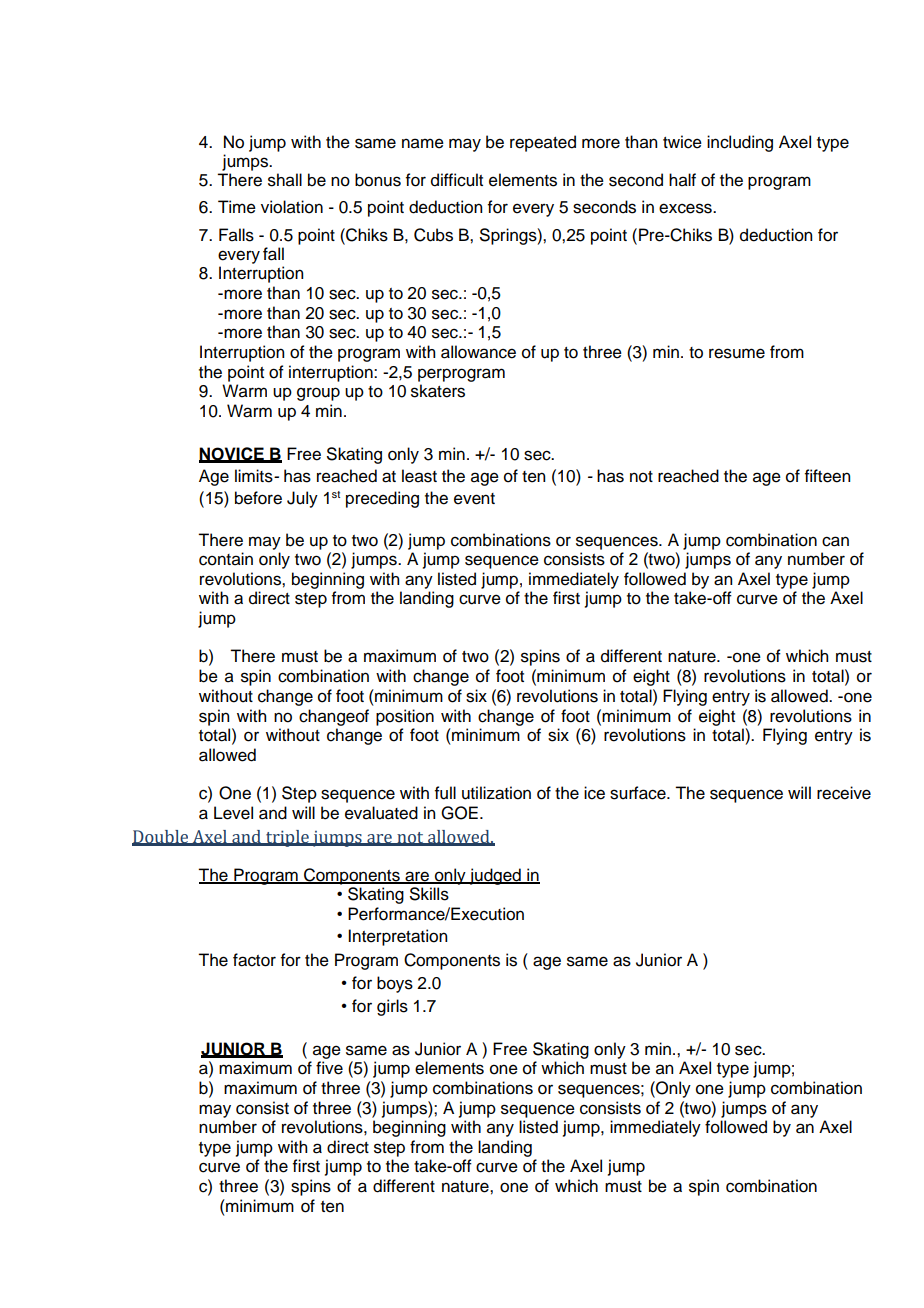 The image size is (924, 1308). What do you see at coordinates (844, 793) in the page?
I see `receive` at bounding box center [844, 793].
